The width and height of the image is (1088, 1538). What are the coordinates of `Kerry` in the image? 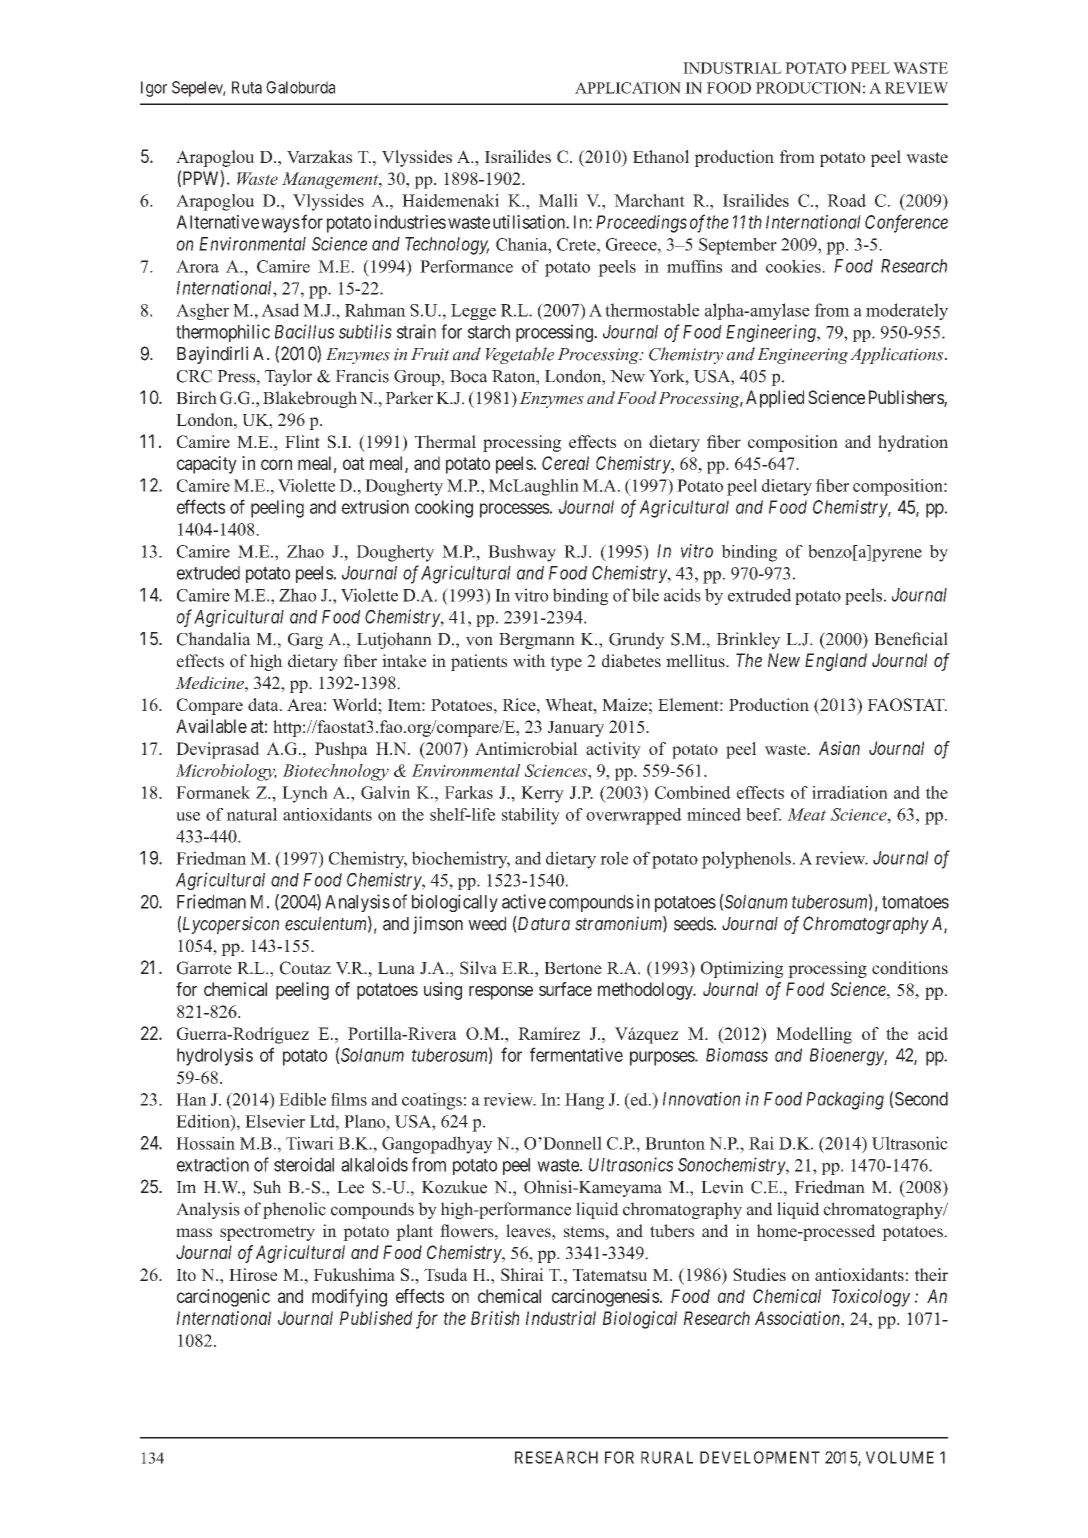 It's located at (542, 794).
